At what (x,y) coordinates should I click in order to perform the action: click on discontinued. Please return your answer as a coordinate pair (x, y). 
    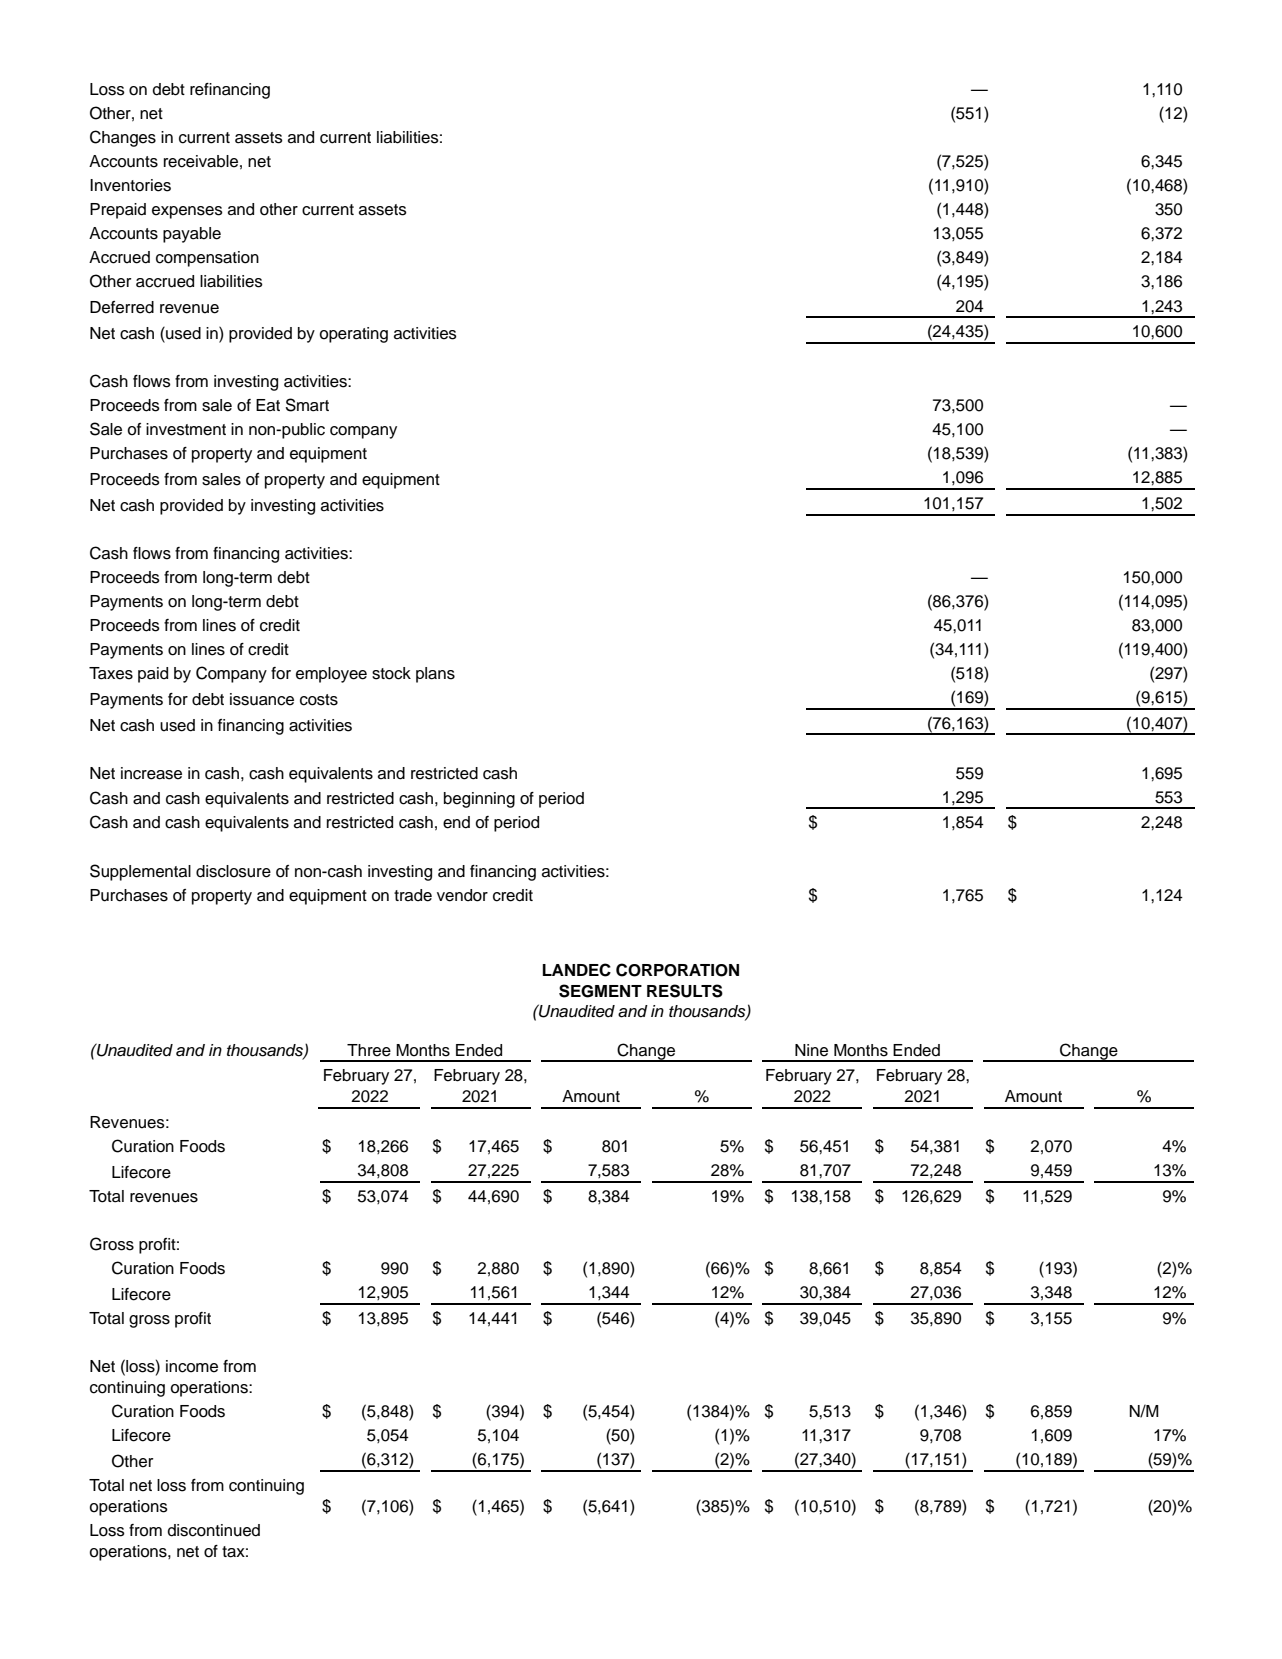
    Looking at the image, I should click on (214, 1530).
